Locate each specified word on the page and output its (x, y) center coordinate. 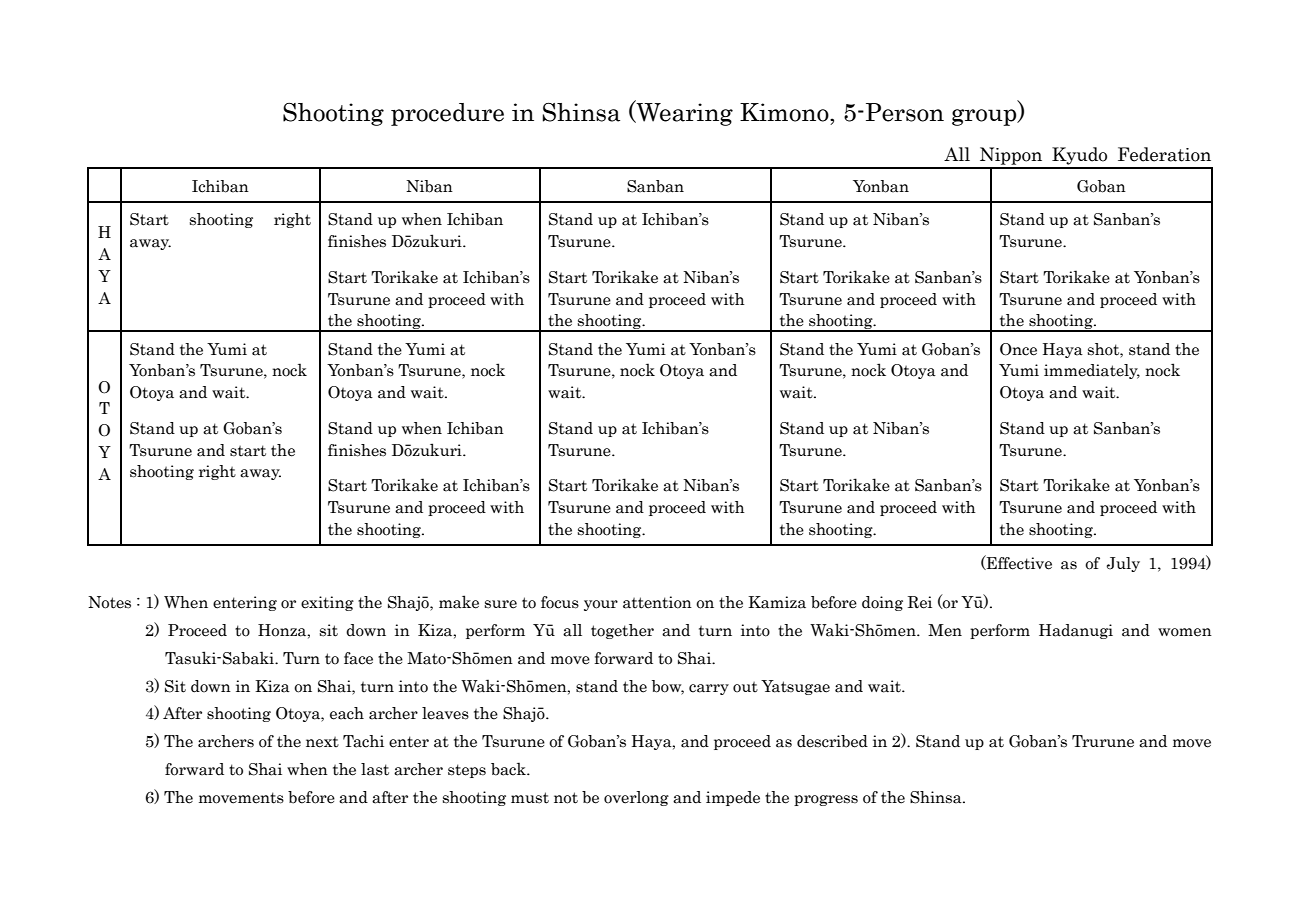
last (375, 769)
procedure (447, 114)
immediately (1092, 371)
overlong (636, 798)
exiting (327, 603)
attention (657, 602)
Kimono (785, 112)
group (985, 117)
